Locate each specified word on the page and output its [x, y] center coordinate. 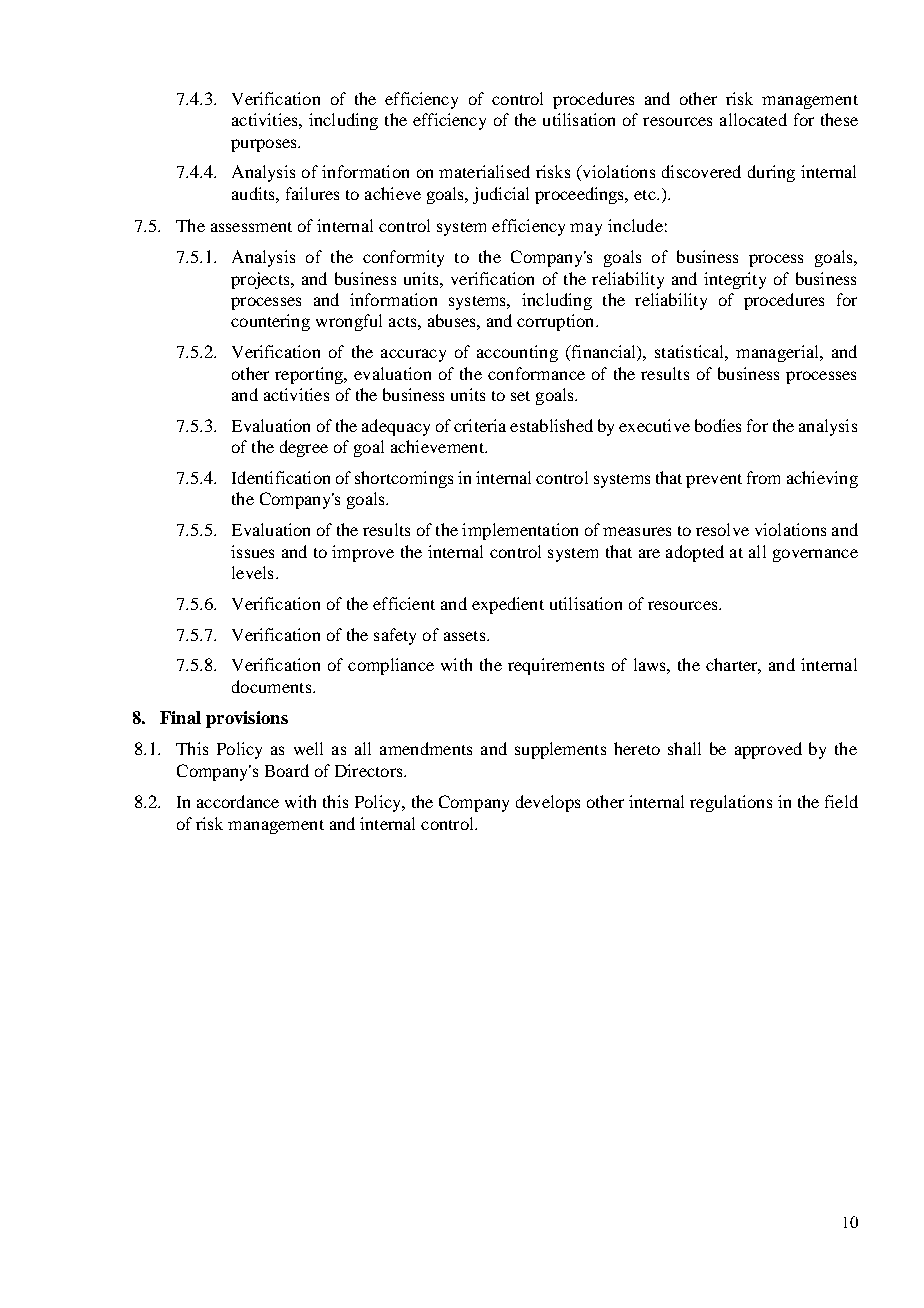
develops [548, 803]
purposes [265, 145]
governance [815, 555]
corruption [557, 322]
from [763, 477]
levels [252, 572]
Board [287, 770]
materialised [484, 171]
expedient [508, 605]
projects [261, 280]
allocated [753, 119]
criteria [480, 425]
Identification [281, 477]
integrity [735, 280]
